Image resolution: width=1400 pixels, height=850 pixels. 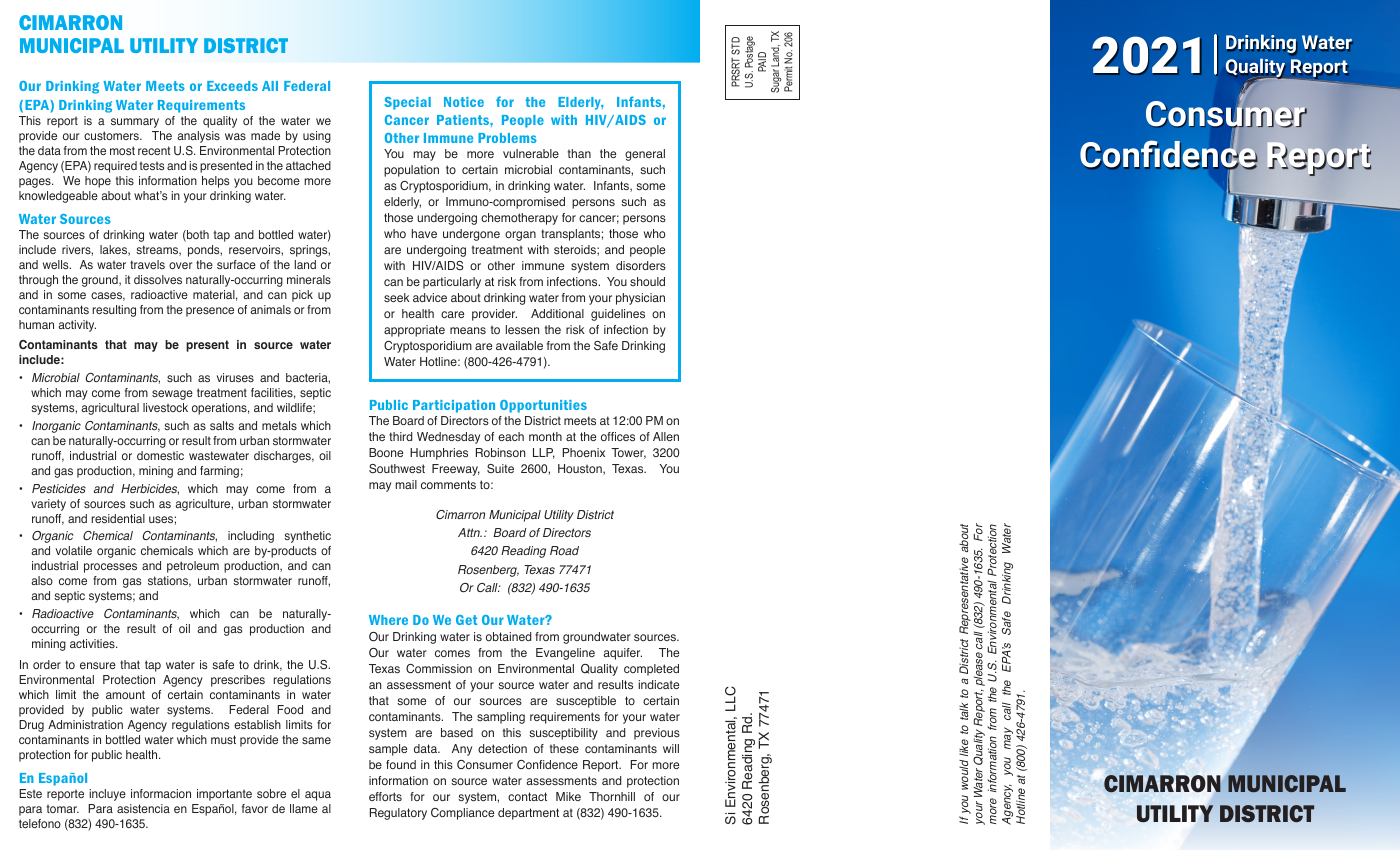 What do you see at coordinates (318, 796) in the image?
I see `aqua` at bounding box center [318, 796].
